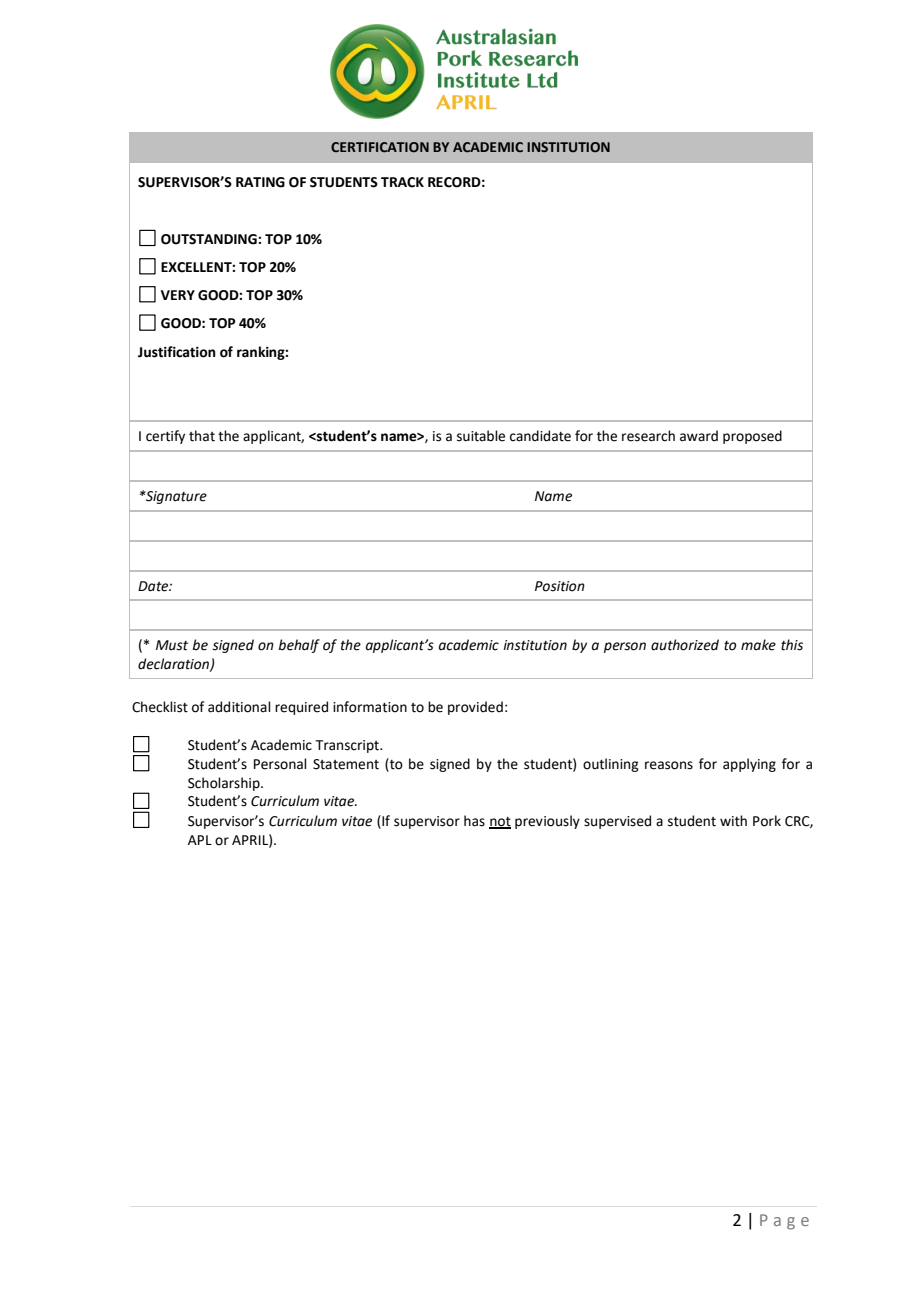  What do you see at coordinates (475, 708) in the screenshot?
I see `provided` at bounding box center [475, 708].
